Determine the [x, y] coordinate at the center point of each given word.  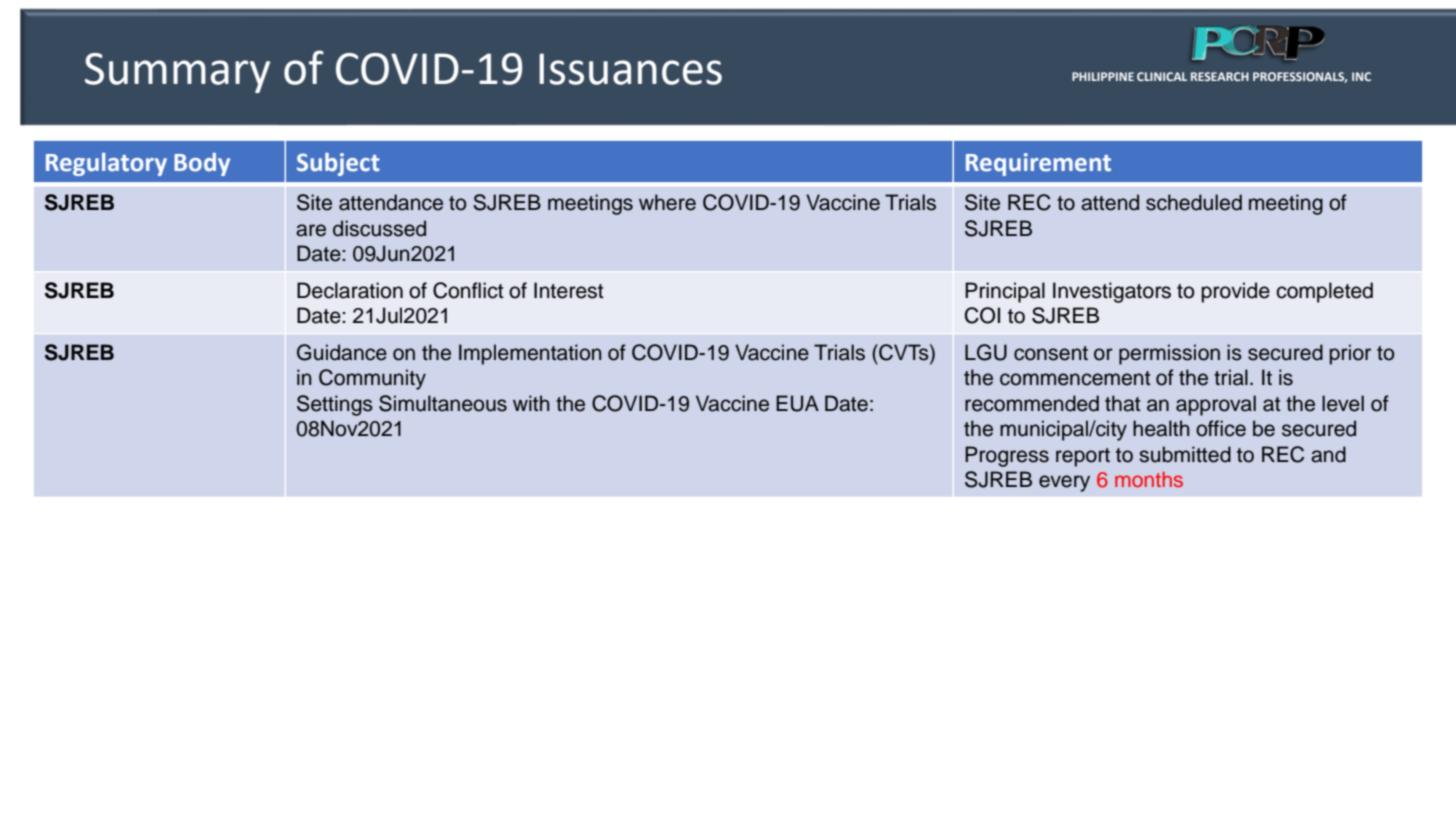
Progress [1007, 456]
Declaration [350, 290]
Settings [335, 405]
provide [1235, 292]
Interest [568, 290]
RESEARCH [1220, 76]
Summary [177, 73]
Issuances [630, 69]
